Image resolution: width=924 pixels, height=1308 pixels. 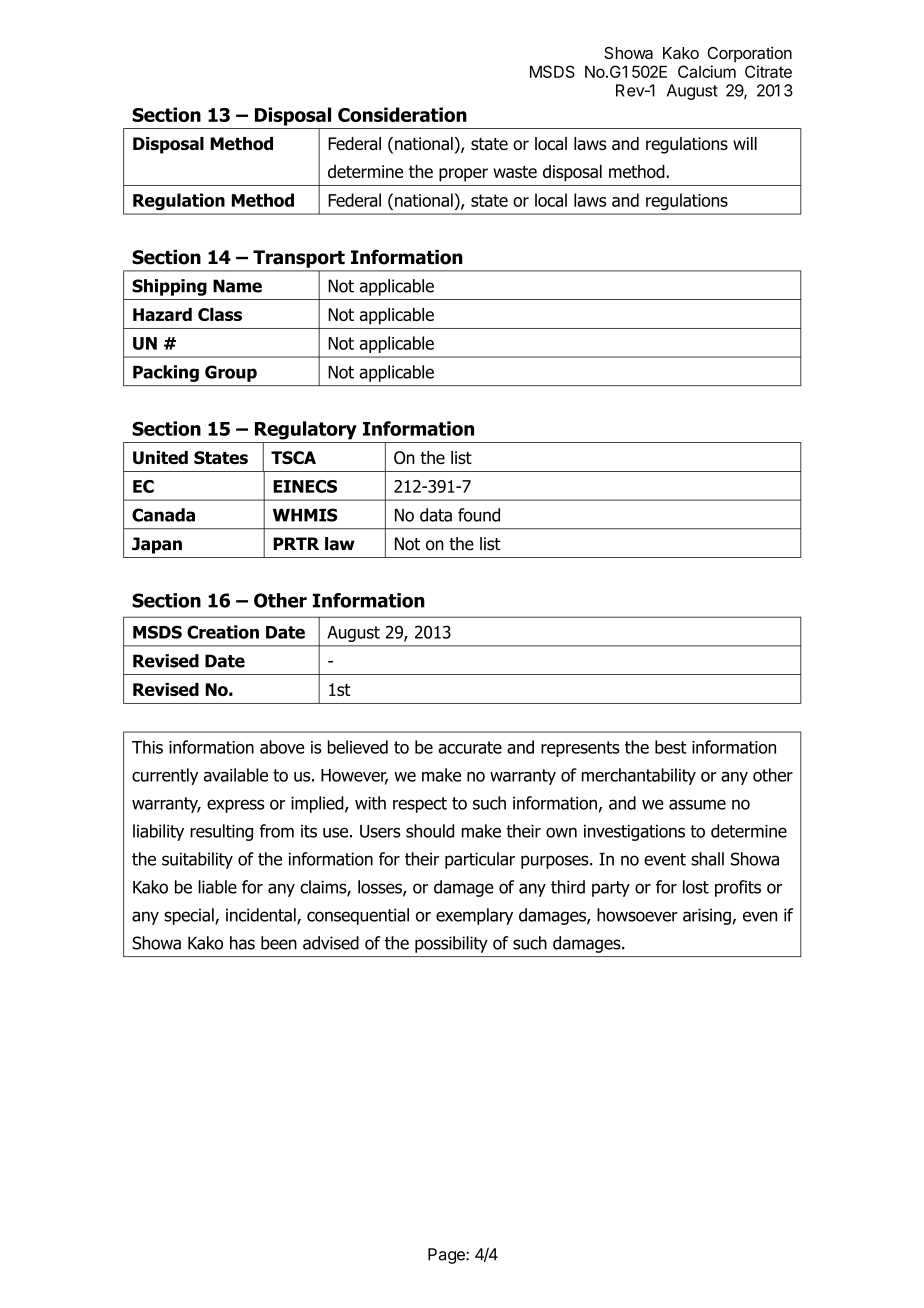 What do you see at coordinates (708, 916) in the screenshot?
I see `arising` at bounding box center [708, 916].
